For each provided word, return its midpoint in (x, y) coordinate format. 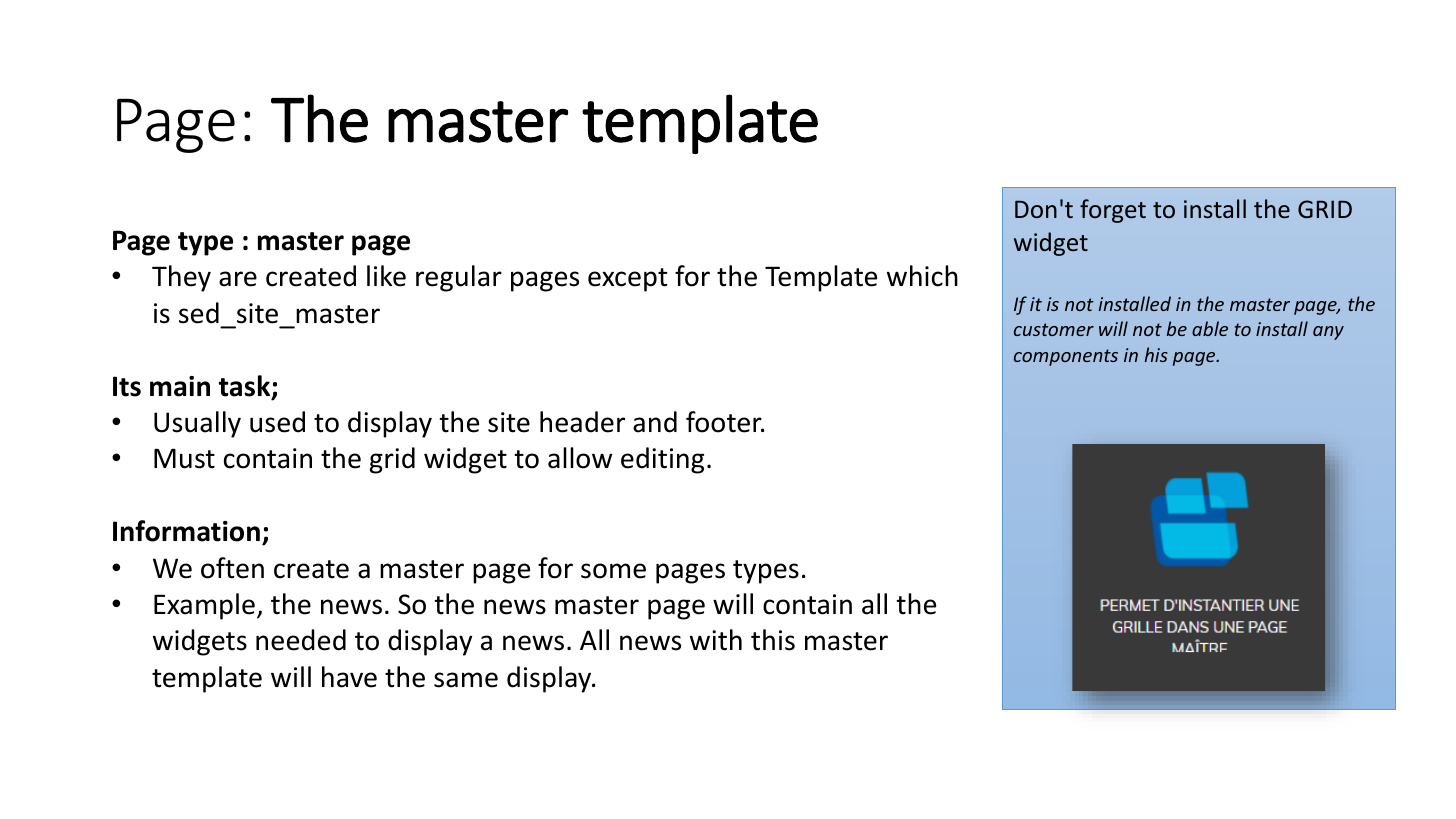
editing (662, 460)
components (1066, 357)
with (716, 640)
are (238, 279)
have (349, 677)
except (628, 280)
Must (184, 458)
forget (1113, 211)
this (773, 640)
